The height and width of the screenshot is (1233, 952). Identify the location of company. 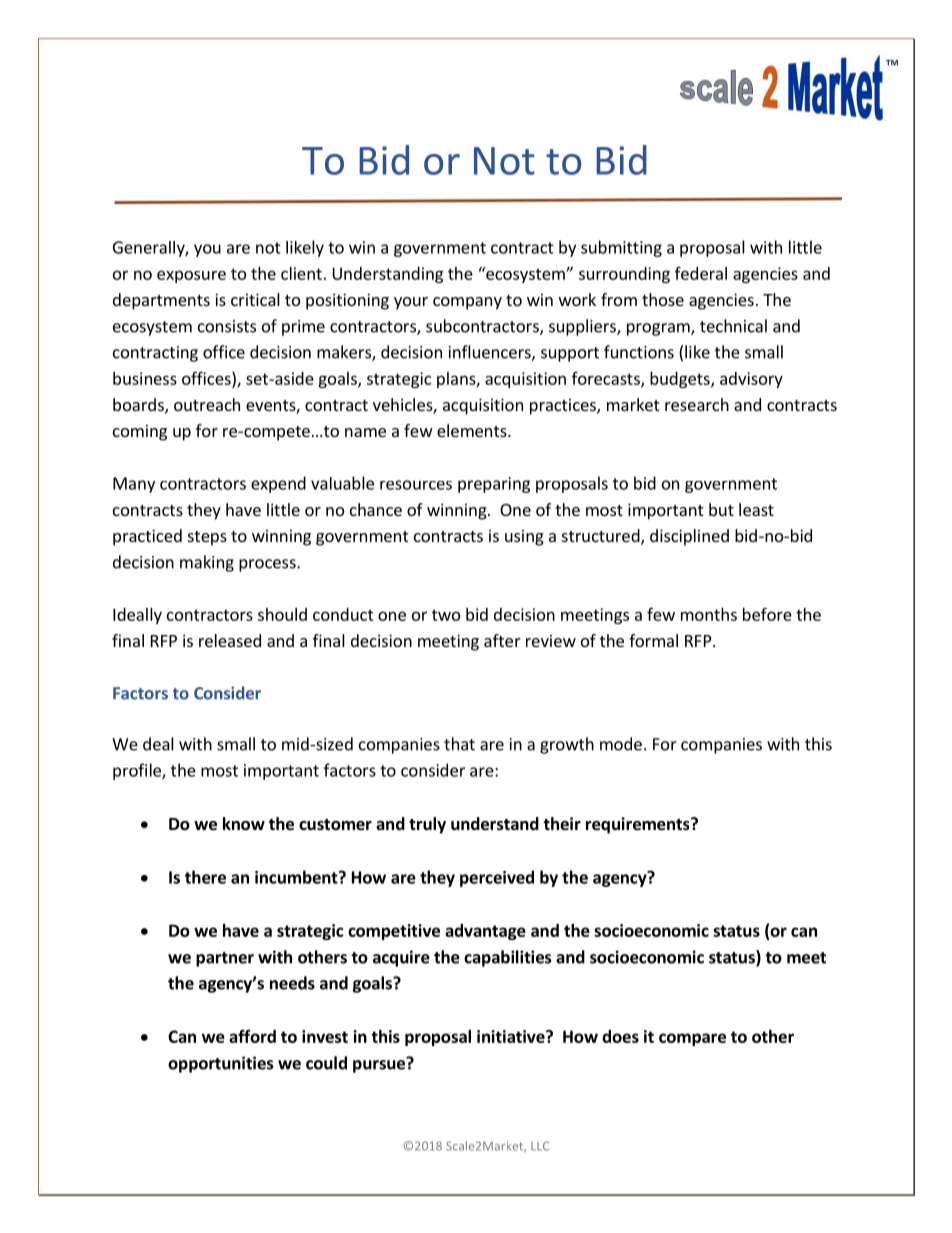
(467, 303).
